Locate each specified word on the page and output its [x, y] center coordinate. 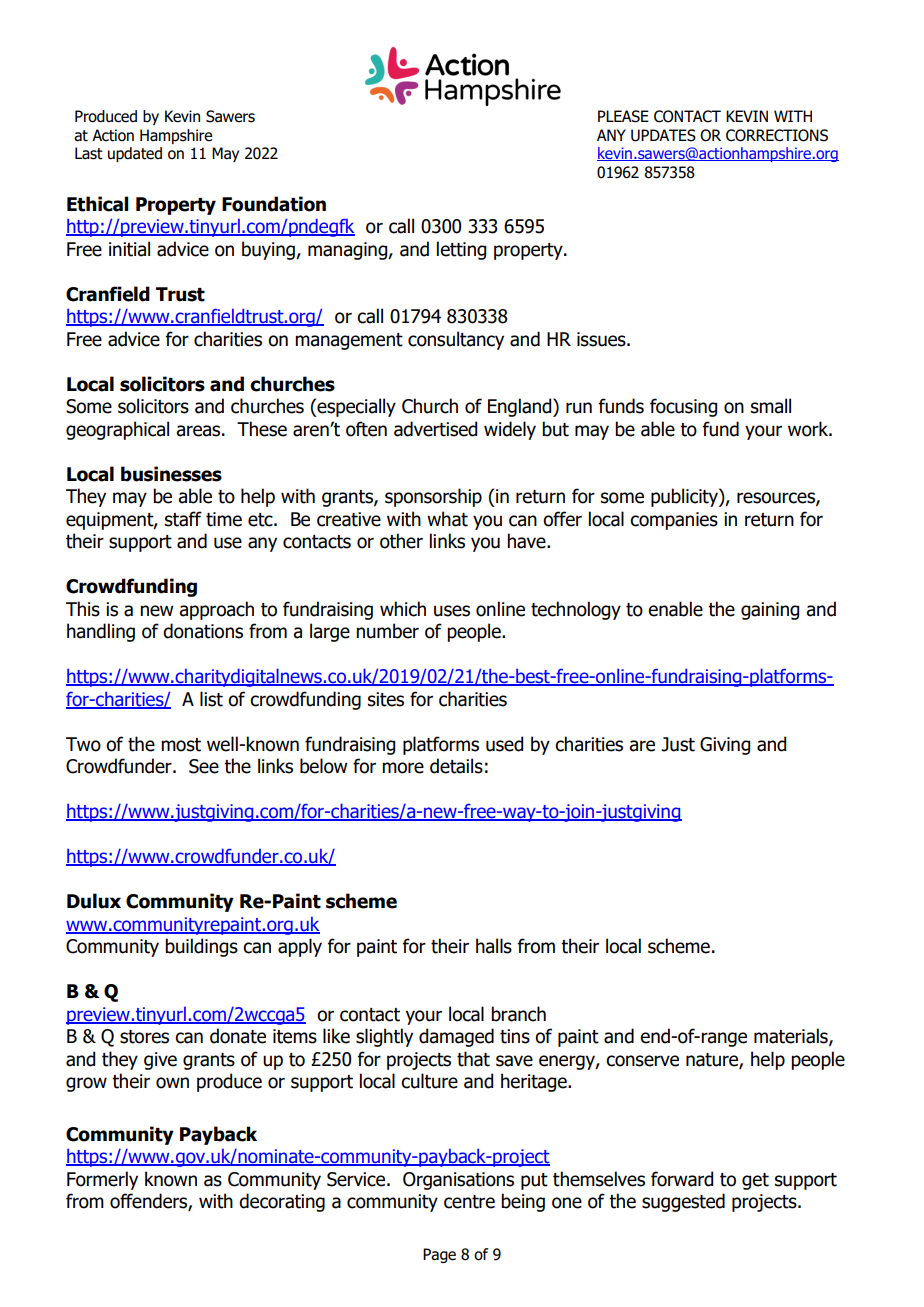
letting [461, 250]
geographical [117, 430]
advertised [435, 429]
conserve [642, 1061]
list [211, 699]
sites [386, 699]
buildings [201, 947]
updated [135, 154]
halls [494, 946]
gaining [770, 611]
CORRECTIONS [777, 135]
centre [469, 1202]
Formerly [102, 1180]
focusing [683, 407]
